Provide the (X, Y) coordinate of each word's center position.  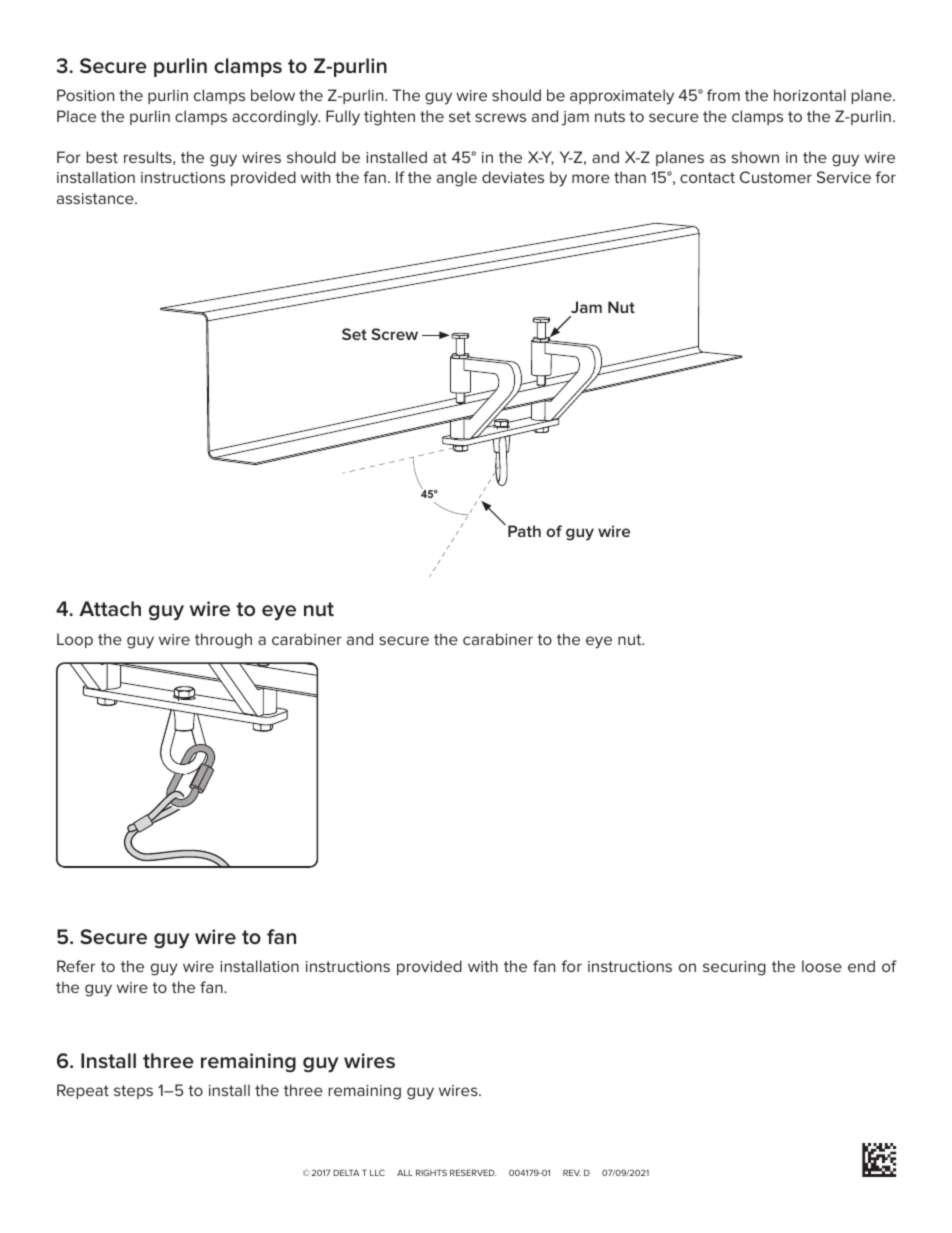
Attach (110, 609)
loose (822, 966)
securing (734, 968)
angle (457, 179)
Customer (776, 177)
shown (755, 157)
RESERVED (473, 1172)
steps (133, 1092)
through (223, 641)
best (102, 157)
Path (524, 531)
